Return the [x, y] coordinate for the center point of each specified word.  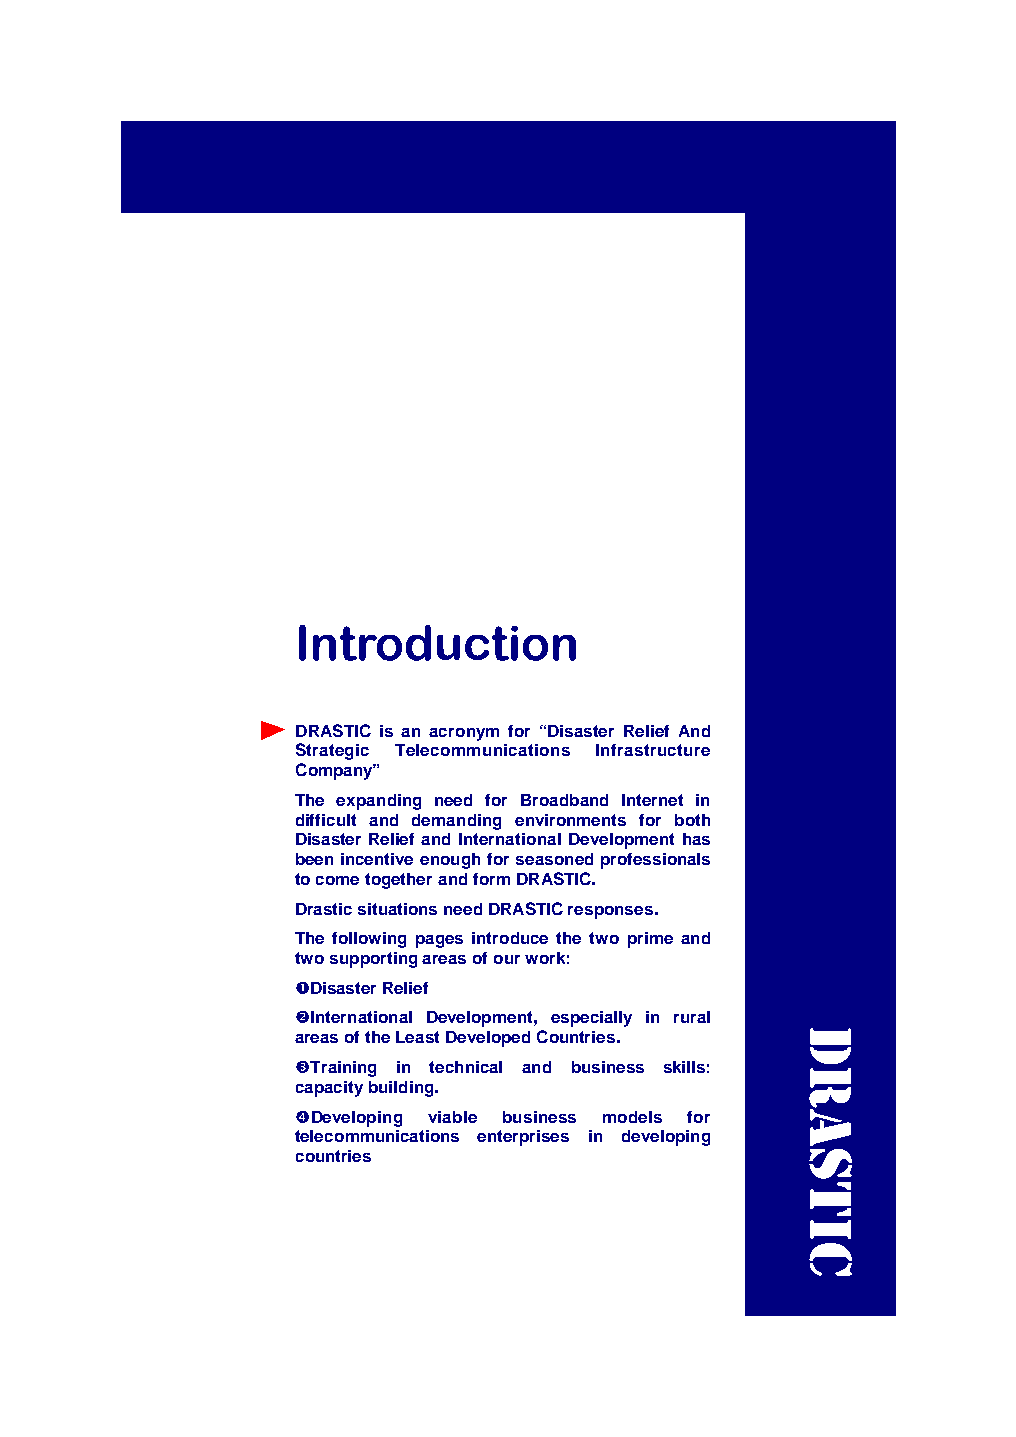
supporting [373, 960]
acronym [464, 734]
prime [650, 940]
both [692, 820]
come [337, 880]
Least [417, 1037]
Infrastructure [653, 750]
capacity [329, 1089]
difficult [326, 820]
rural [692, 1017]
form [491, 879]
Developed [488, 1039]
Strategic [332, 751]
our [507, 959]
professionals [655, 861]
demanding [456, 822]
